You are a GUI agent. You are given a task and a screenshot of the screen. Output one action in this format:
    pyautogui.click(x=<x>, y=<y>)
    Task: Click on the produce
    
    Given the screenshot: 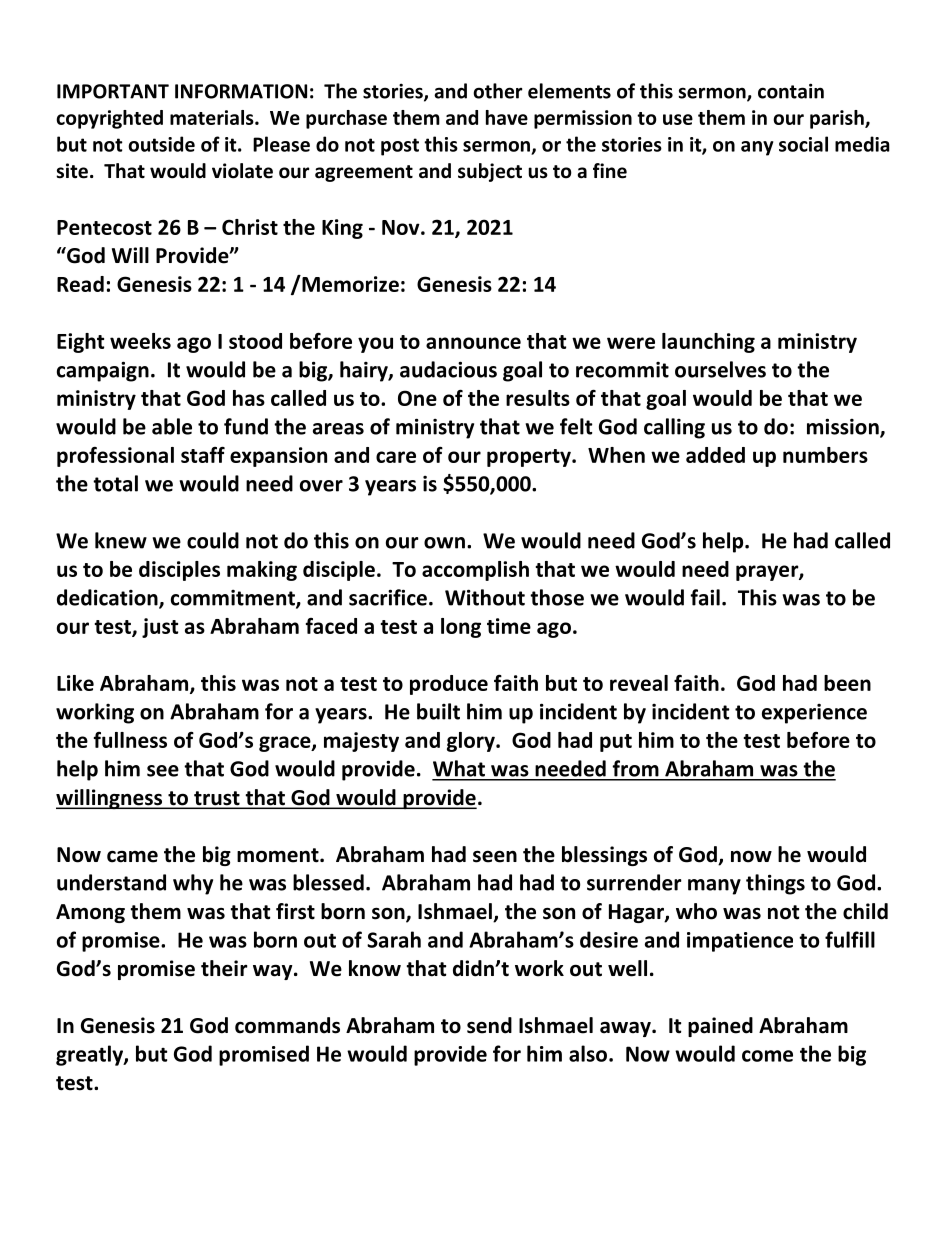 What is the action you would take?
    pyautogui.click(x=449, y=685)
